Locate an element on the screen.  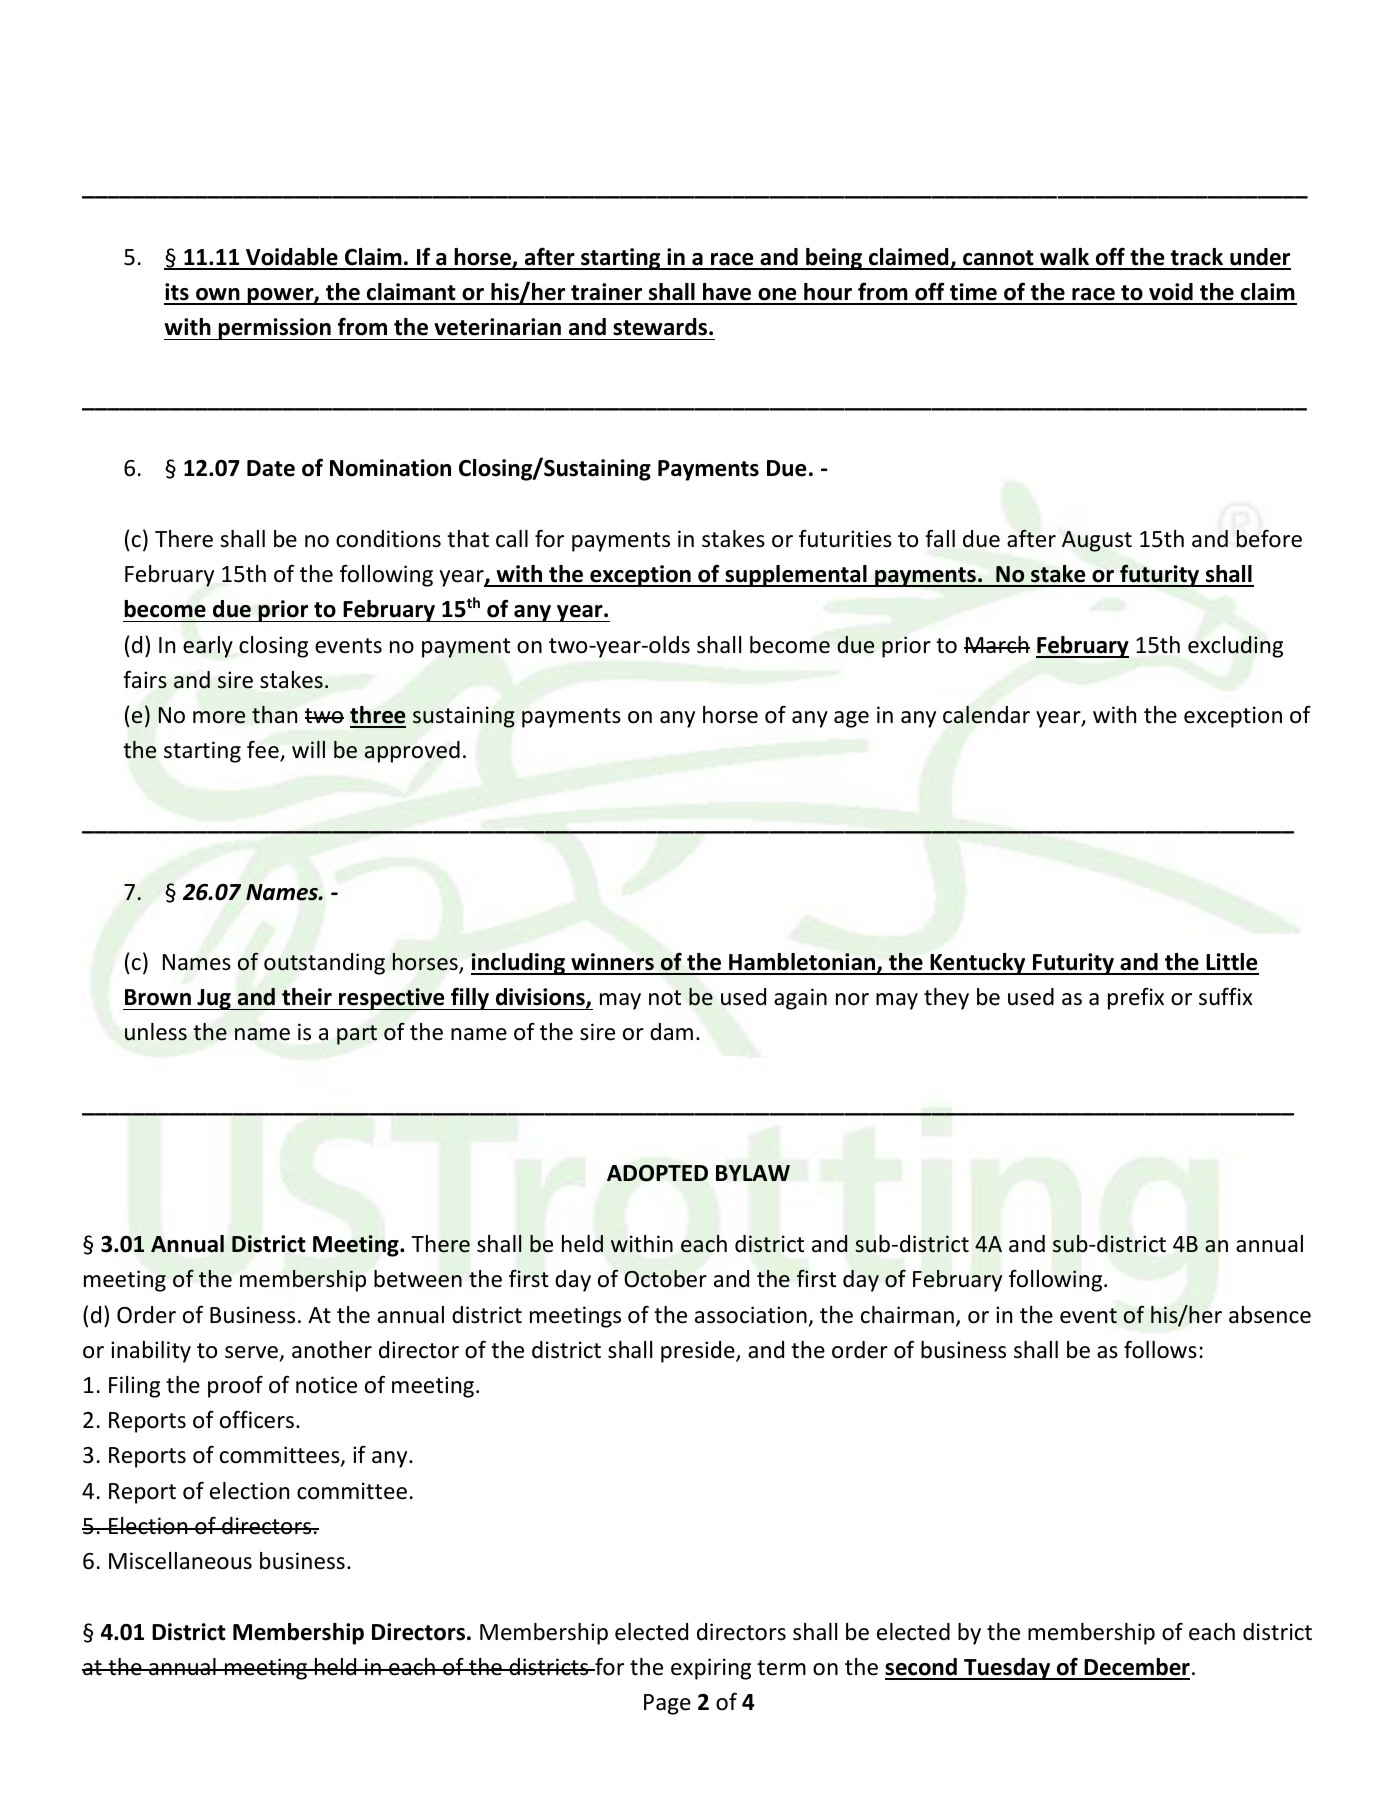
permission is located at coordinates (275, 329).
